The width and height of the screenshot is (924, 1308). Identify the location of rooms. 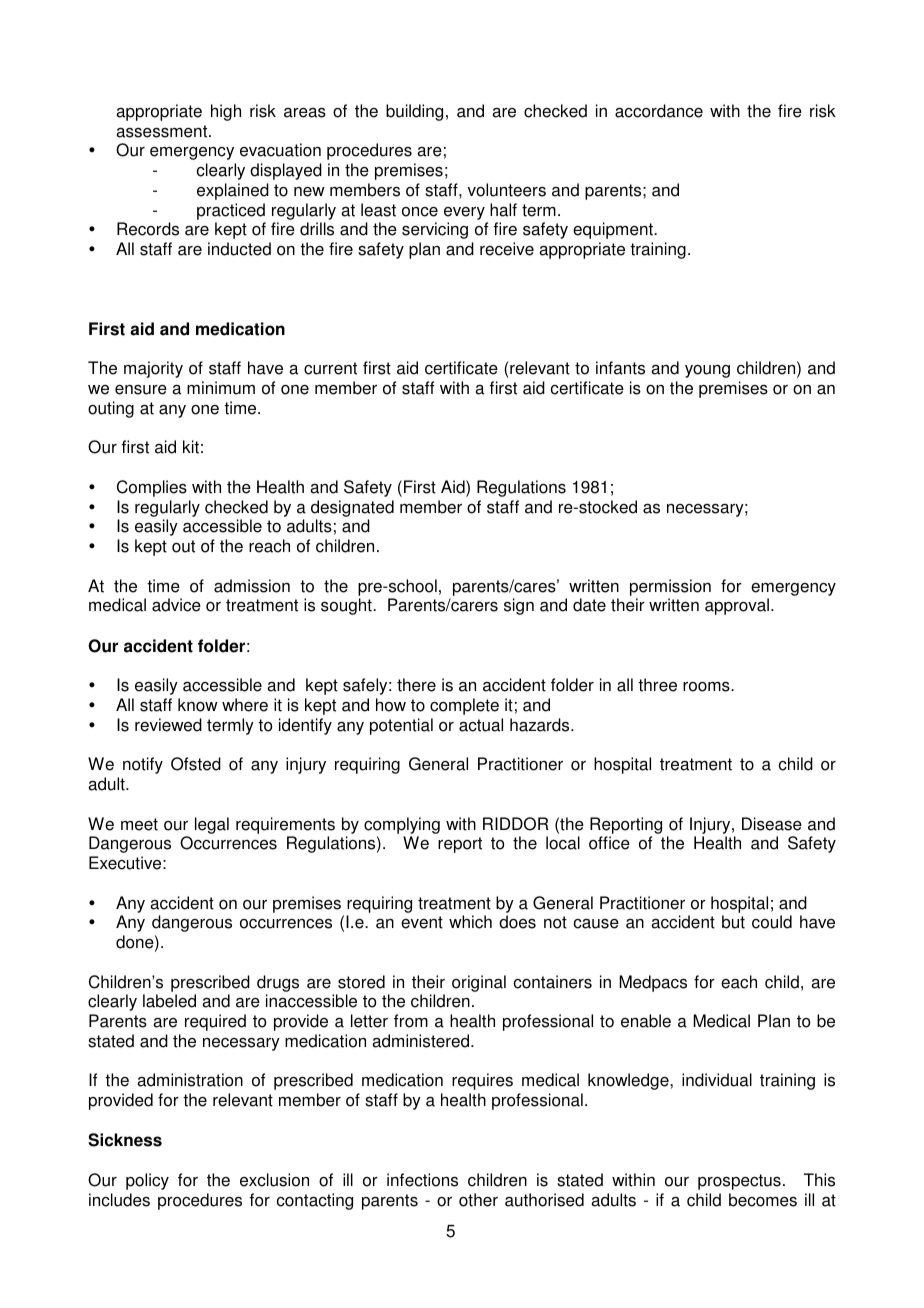
(707, 687).
